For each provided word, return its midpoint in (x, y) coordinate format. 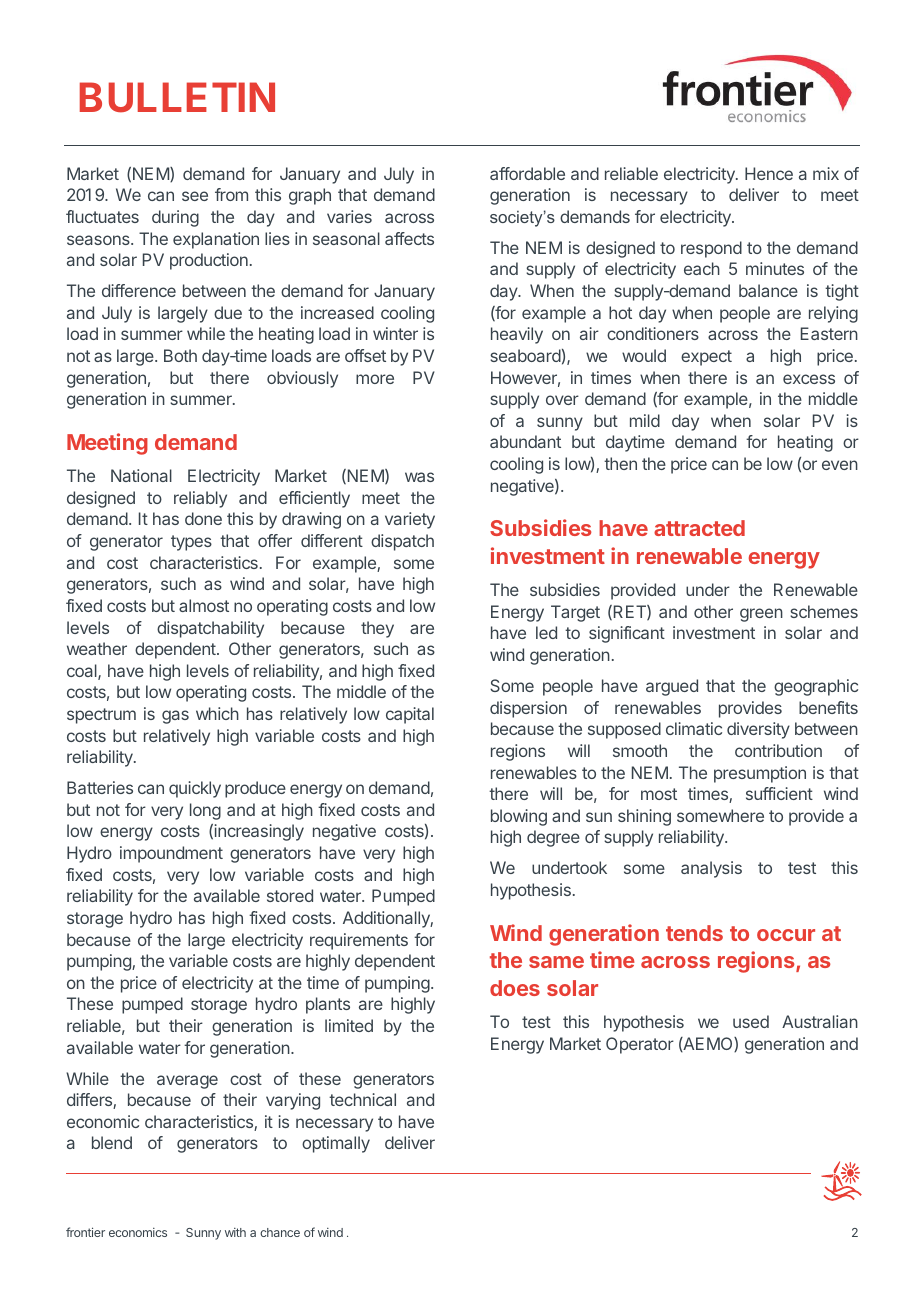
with (235, 1232)
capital (410, 715)
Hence (769, 173)
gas (175, 717)
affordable (527, 173)
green (761, 615)
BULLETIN (177, 97)
